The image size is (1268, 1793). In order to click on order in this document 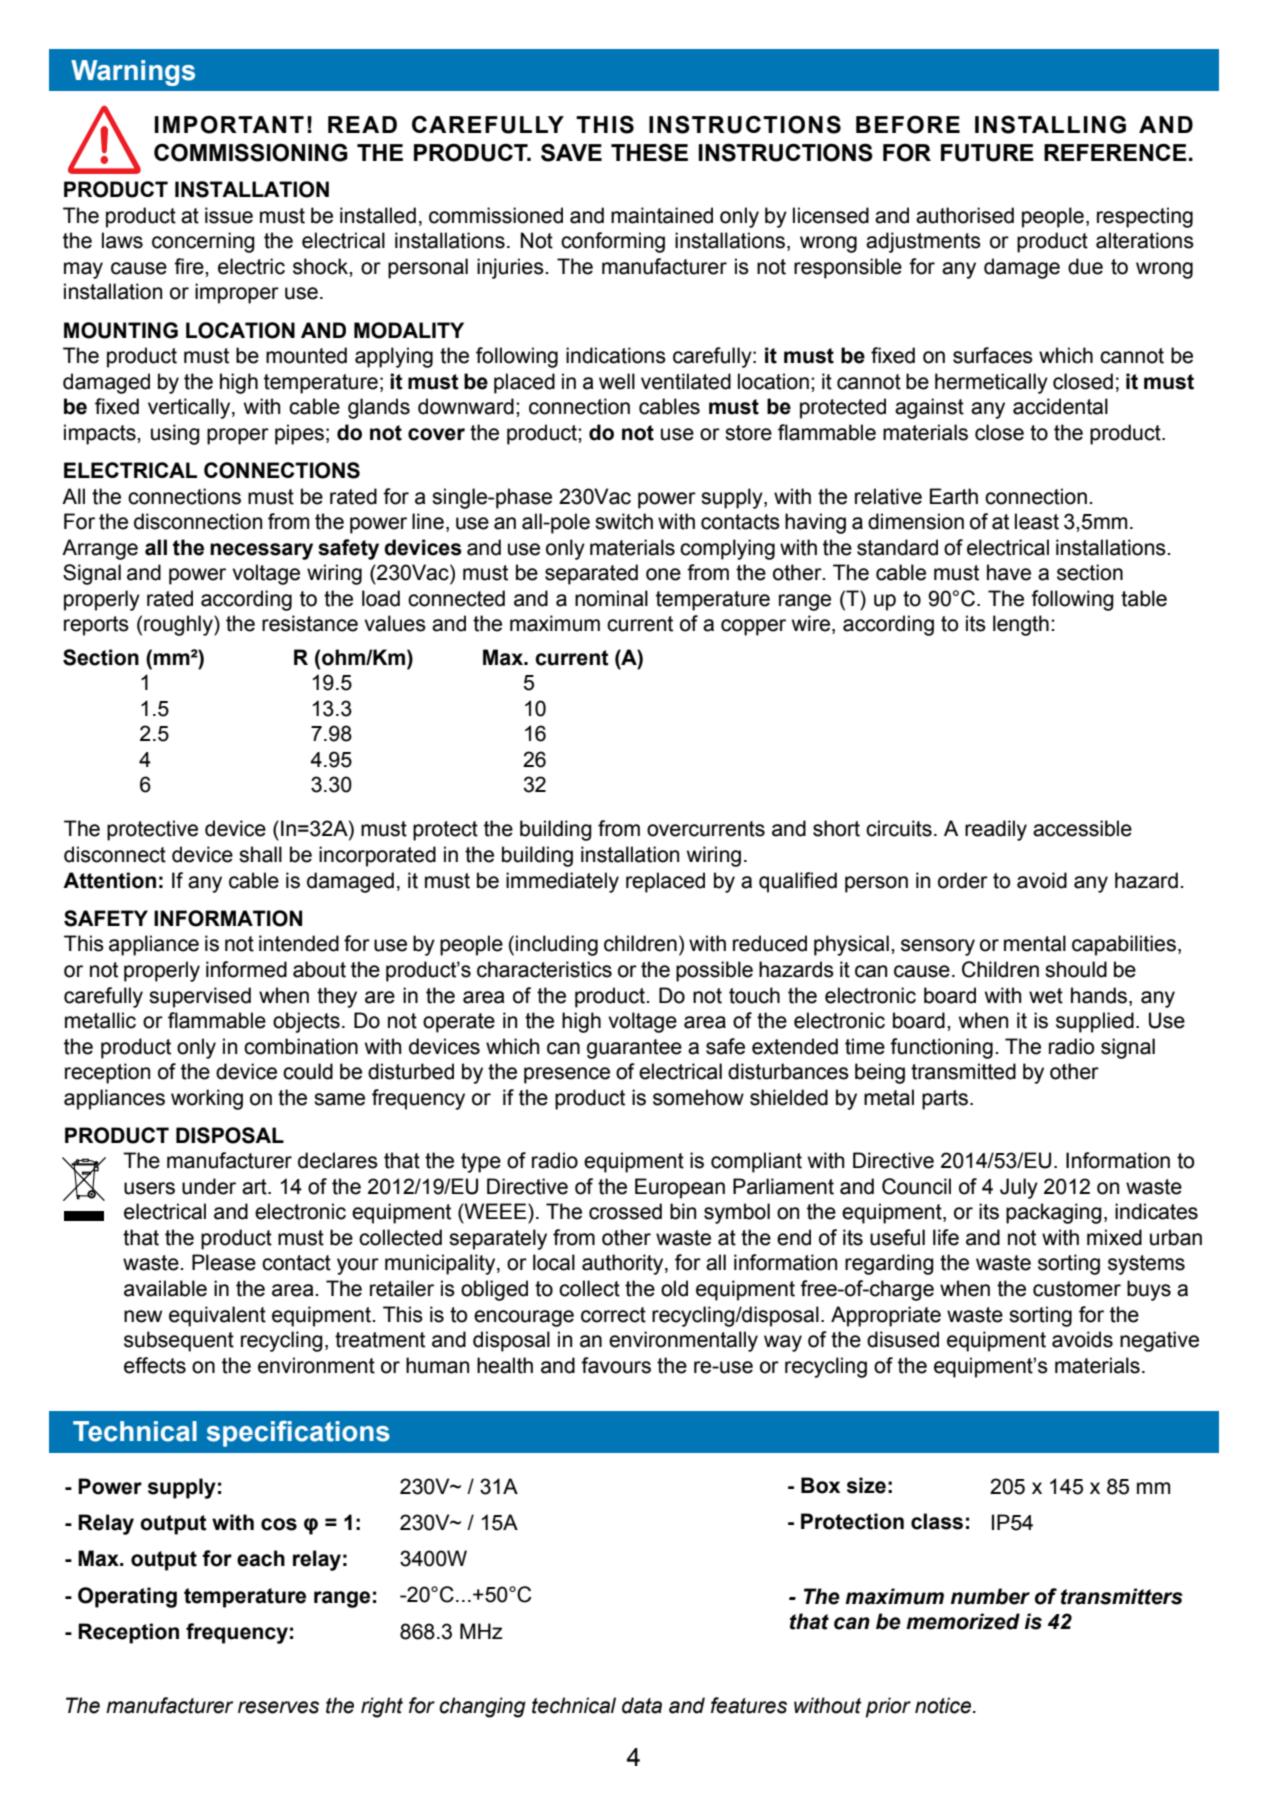, I will do `click(963, 880)`.
